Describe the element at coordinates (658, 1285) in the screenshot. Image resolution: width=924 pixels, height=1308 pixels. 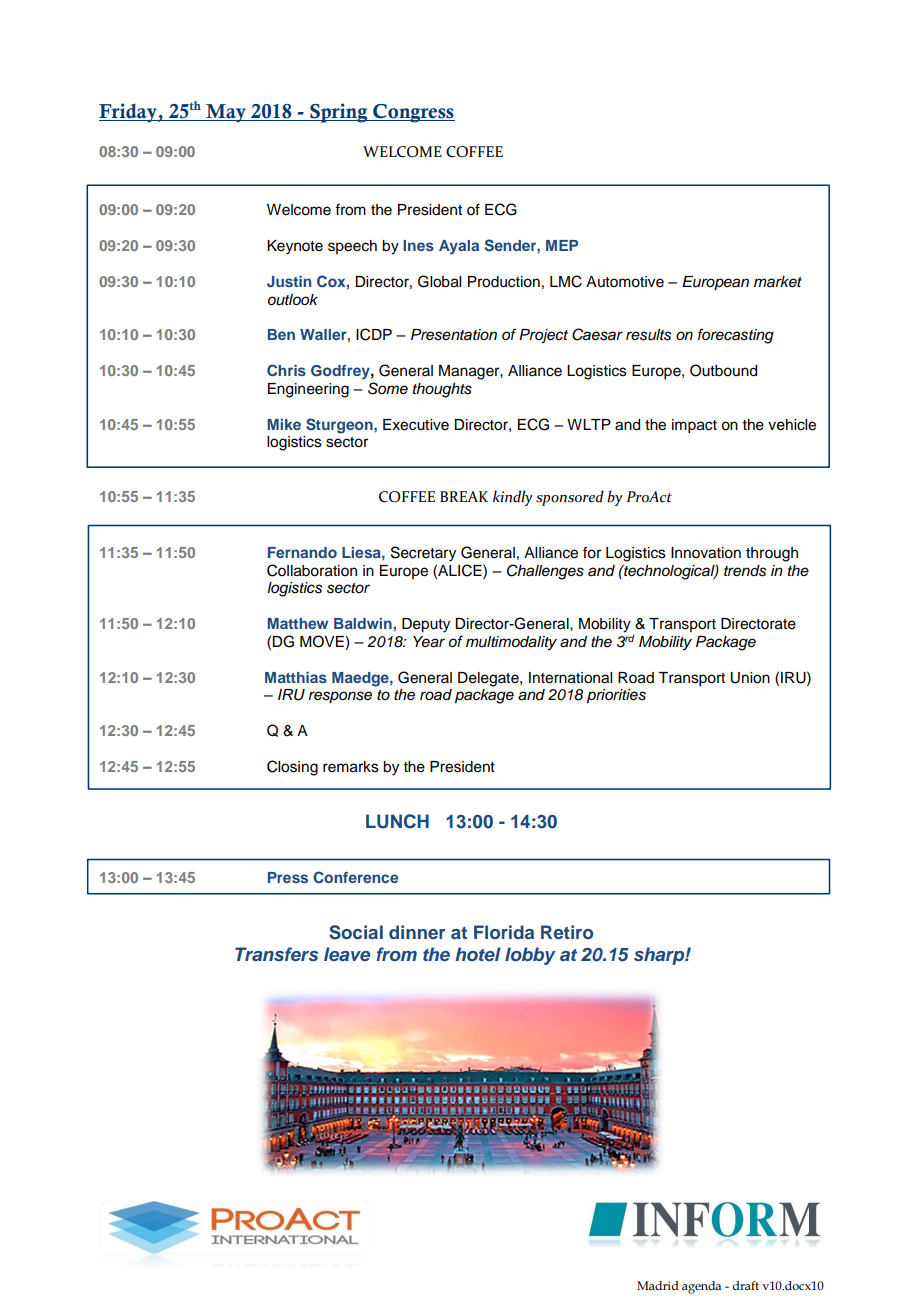
I see `Madrid` at that location.
